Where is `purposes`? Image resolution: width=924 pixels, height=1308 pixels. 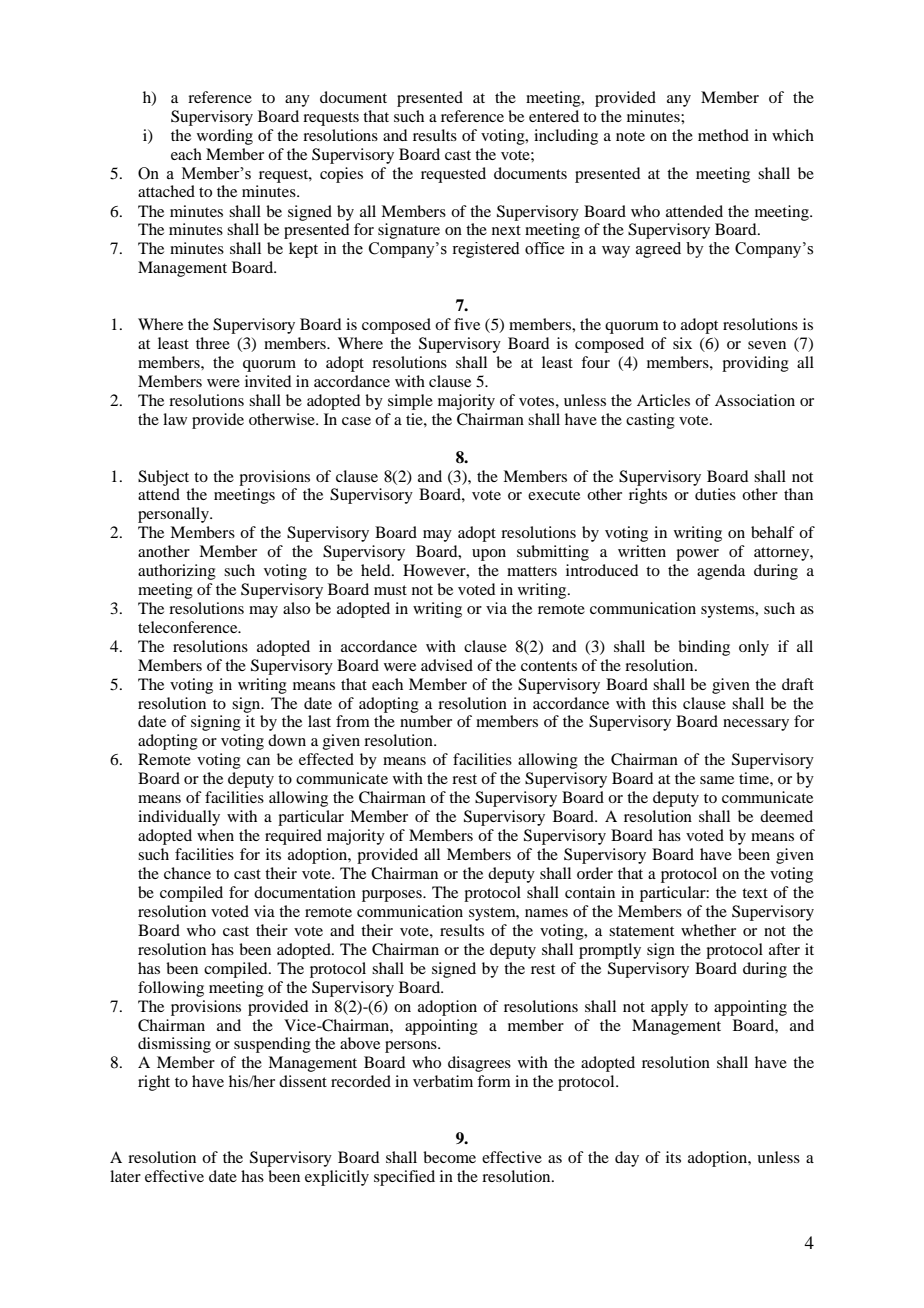
purposes is located at coordinates (393, 896).
